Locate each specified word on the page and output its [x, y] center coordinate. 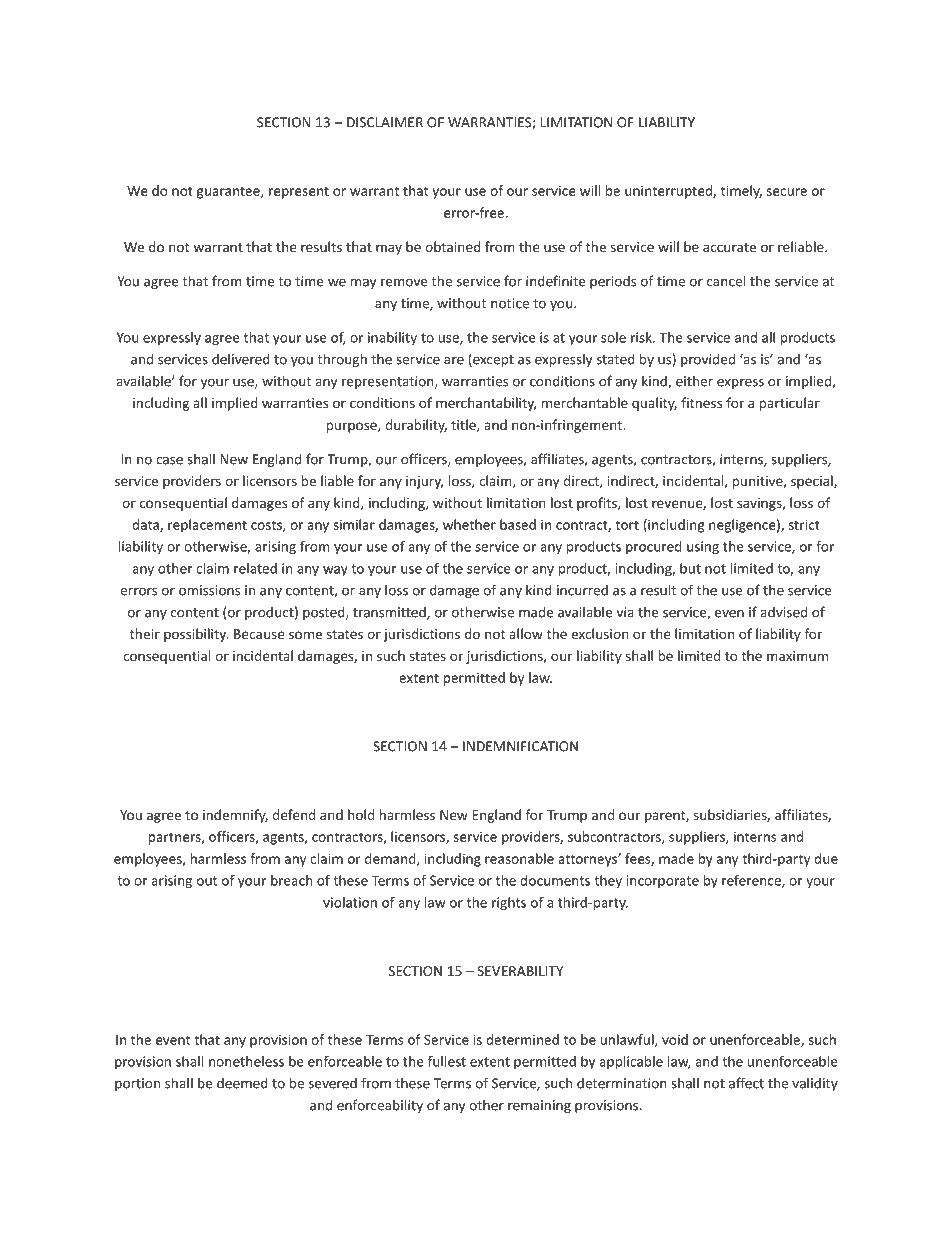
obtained [453, 246]
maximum [797, 656]
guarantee [229, 192]
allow [526, 633]
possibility [196, 635]
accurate [729, 247]
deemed [242, 1083]
